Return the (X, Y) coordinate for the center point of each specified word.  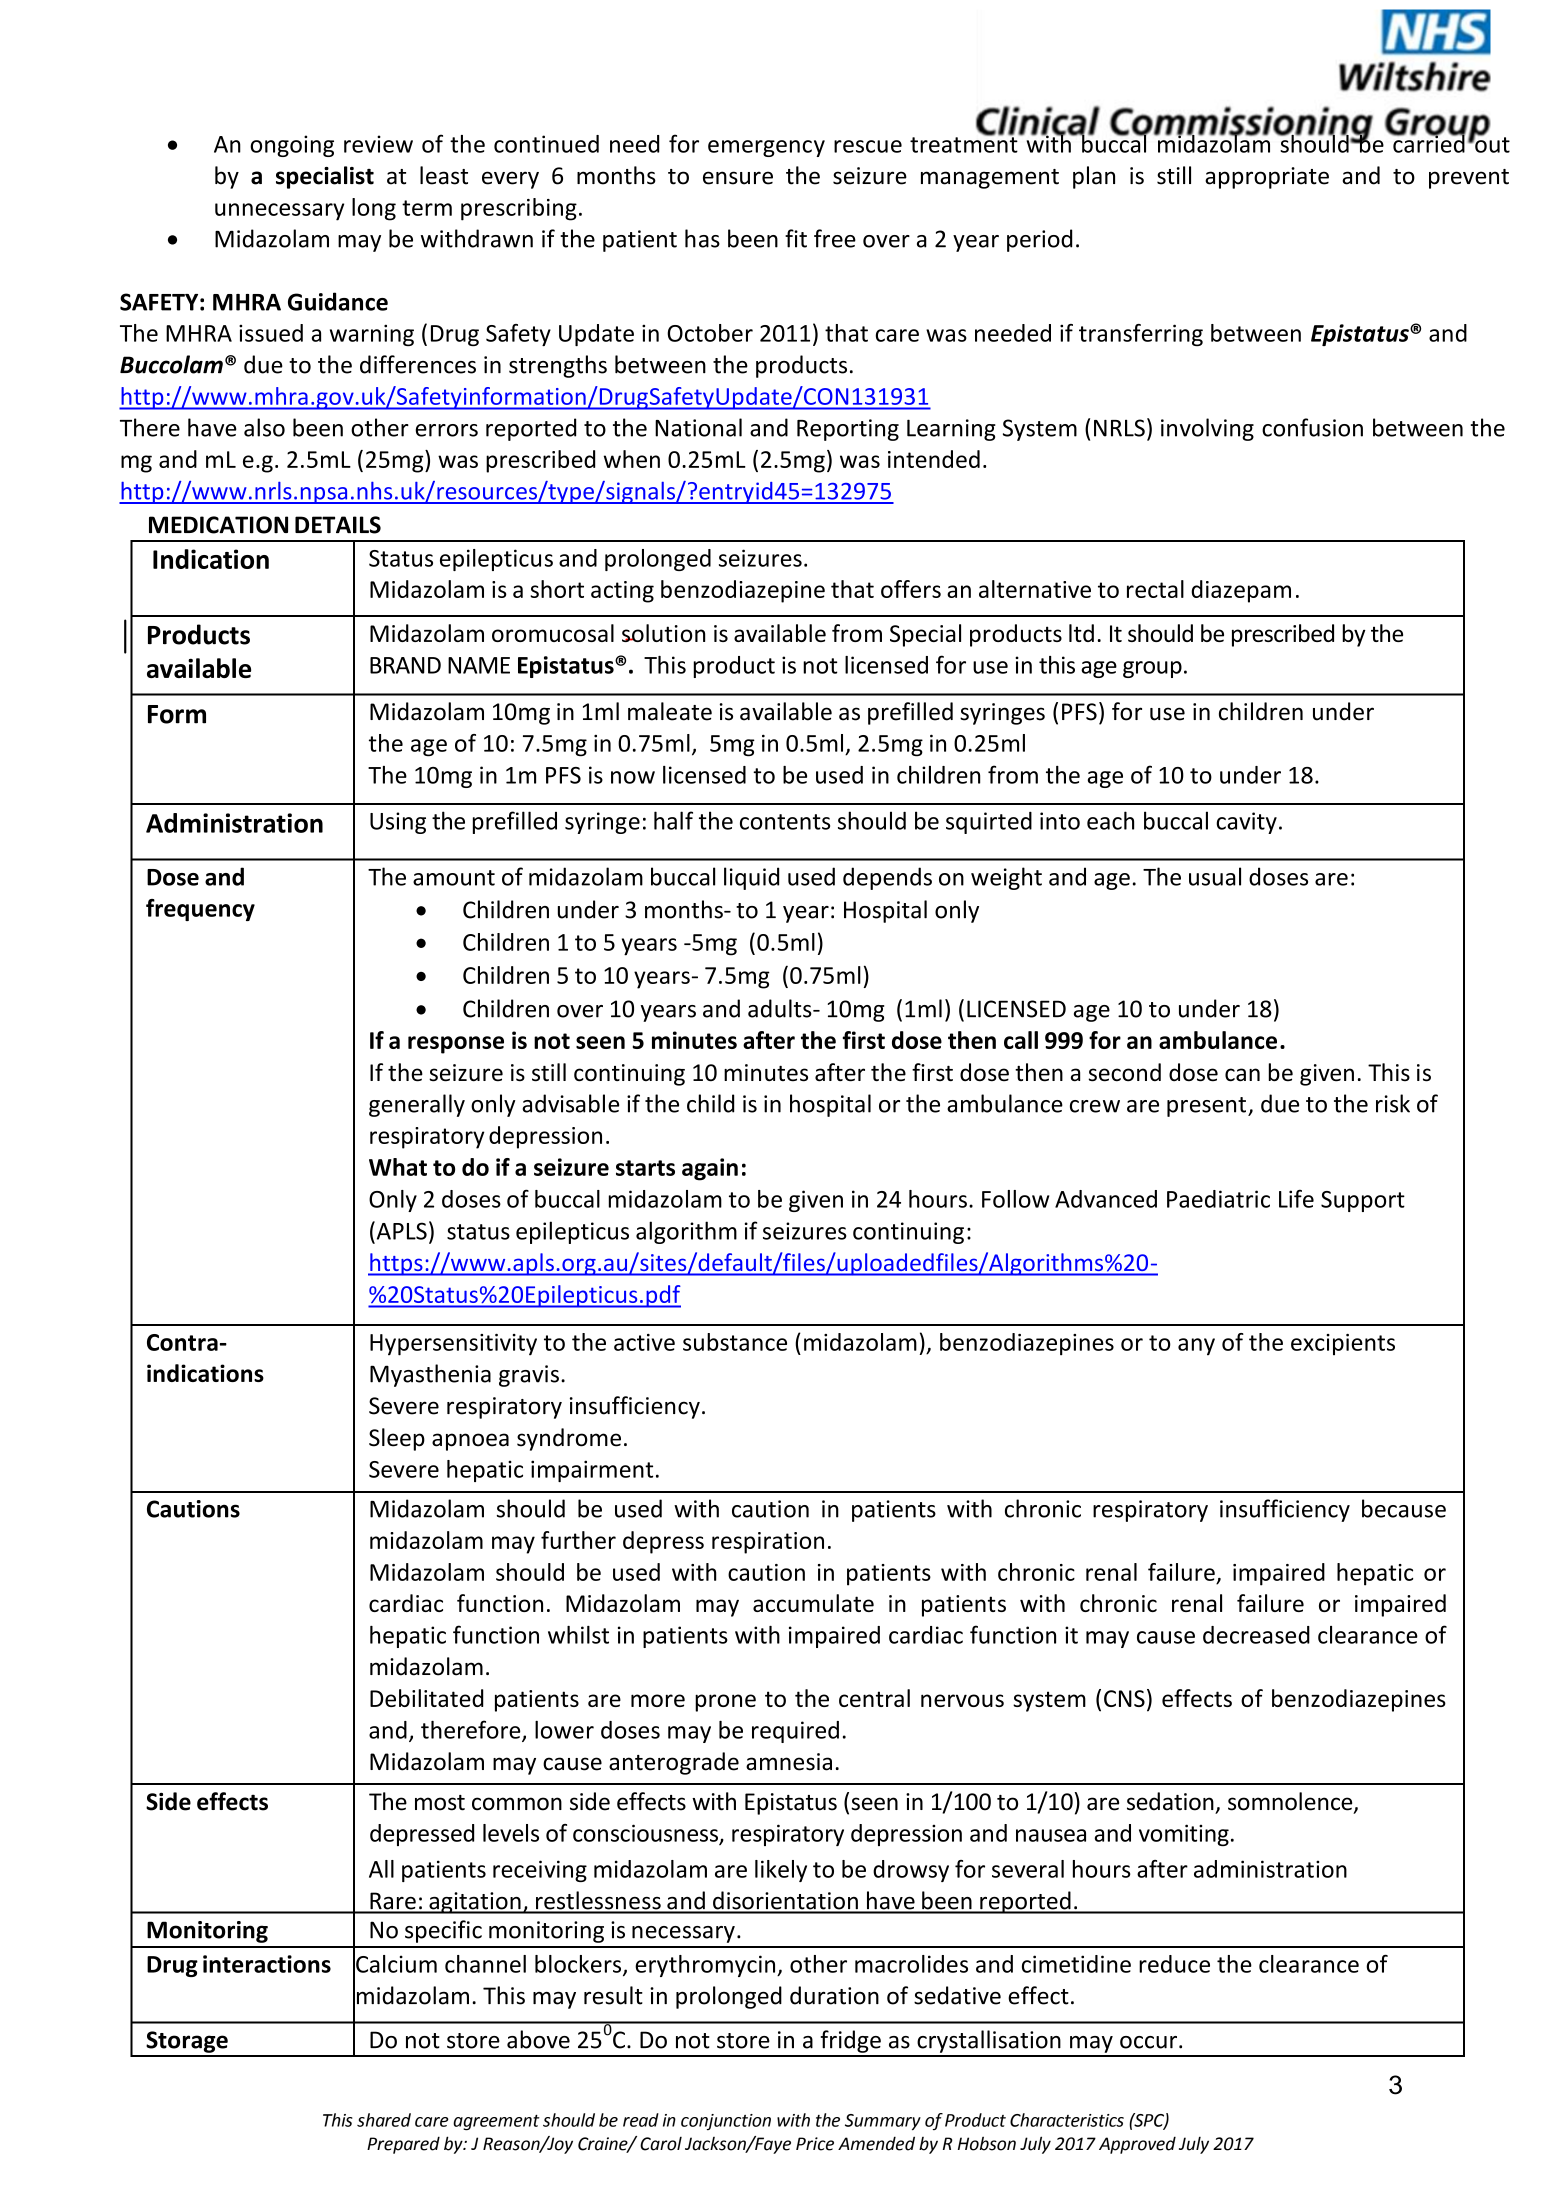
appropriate (1267, 178)
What (398, 1167)
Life (1296, 1198)
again (710, 1169)
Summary (883, 2122)
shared (384, 2120)
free (835, 238)
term (427, 208)
